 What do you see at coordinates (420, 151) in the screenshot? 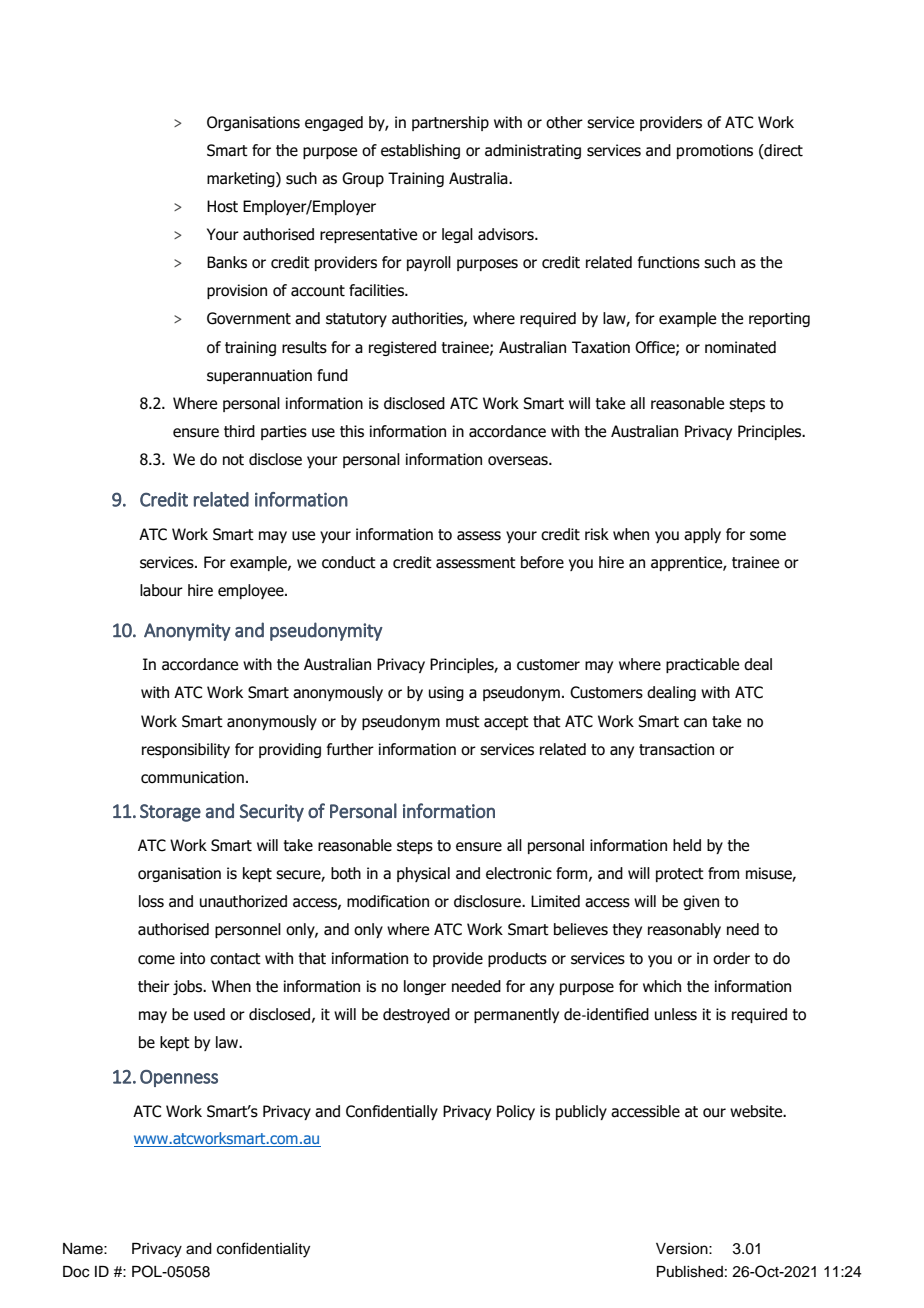
I see `establishing` at bounding box center [420, 151].
